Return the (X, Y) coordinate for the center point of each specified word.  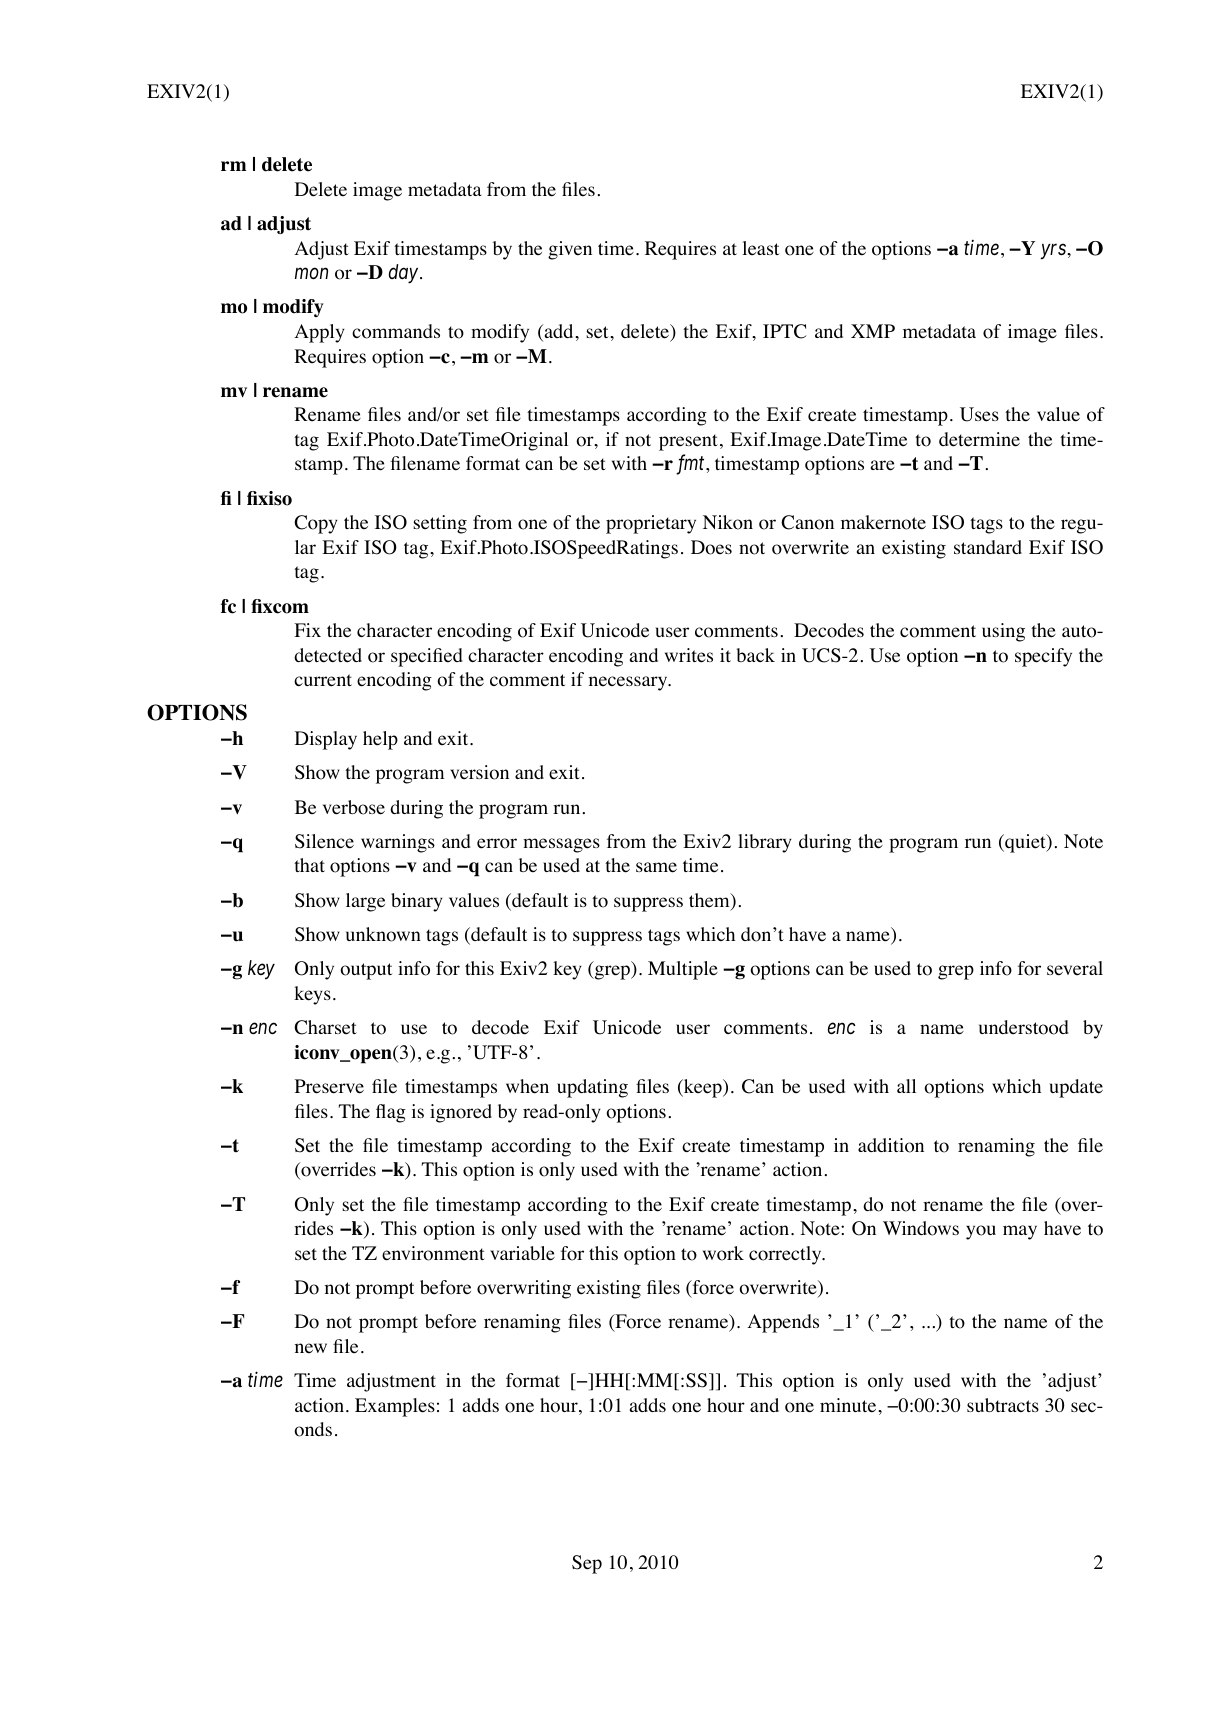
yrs (1054, 252)
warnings (398, 843)
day (403, 274)
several (1075, 968)
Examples (395, 1407)
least (761, 248)
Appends (783, 1323)
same (656, 867)
